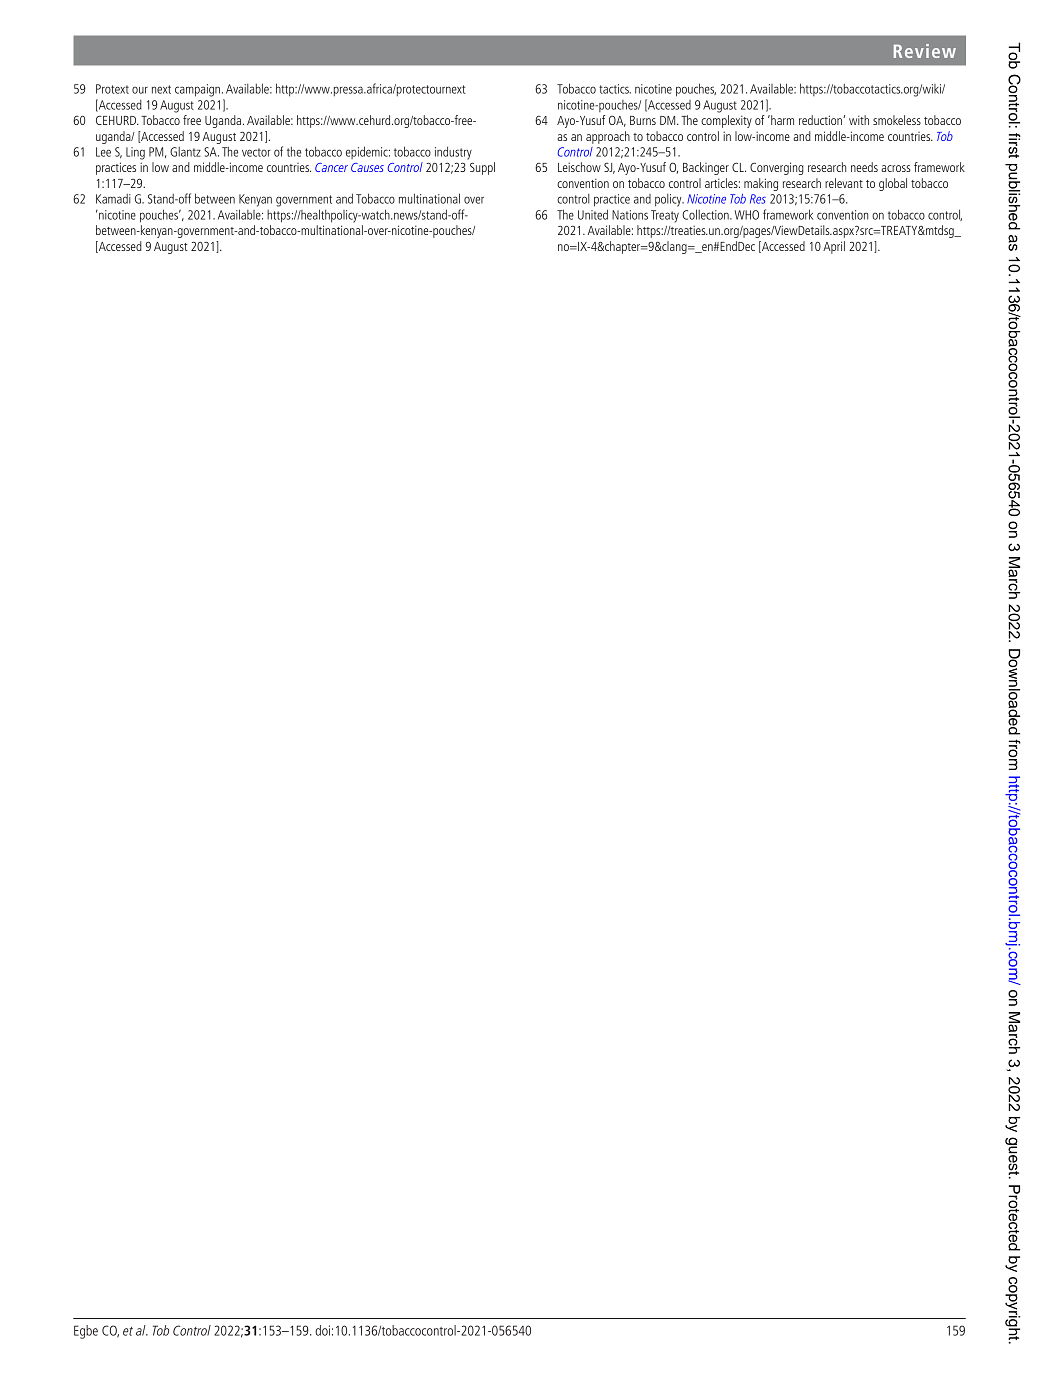 The image size is (1039, 1386). What do you see at coordinates (86, 1332) in the page?
I see `Egbe` at bounding box center [86, 1332].
